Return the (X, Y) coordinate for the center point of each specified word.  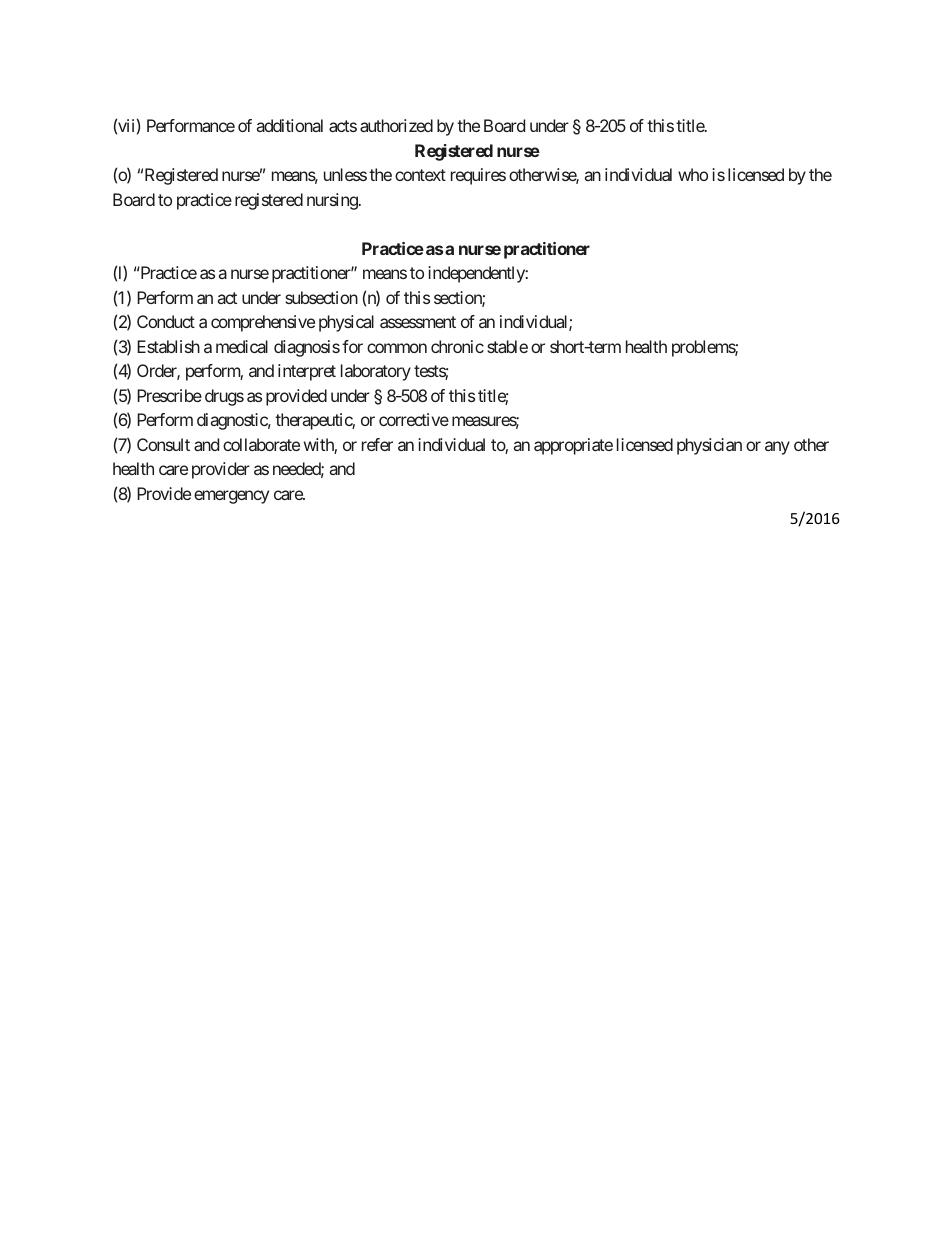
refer (377, 444)
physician (709, 446)
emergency (231, 497)
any (777, 448)
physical (346, 323)
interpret (307, 372)
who (693, 174)
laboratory (376, 372)
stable (507, 346)
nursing (332, 201)
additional (290, 125)
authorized (396, 125)
